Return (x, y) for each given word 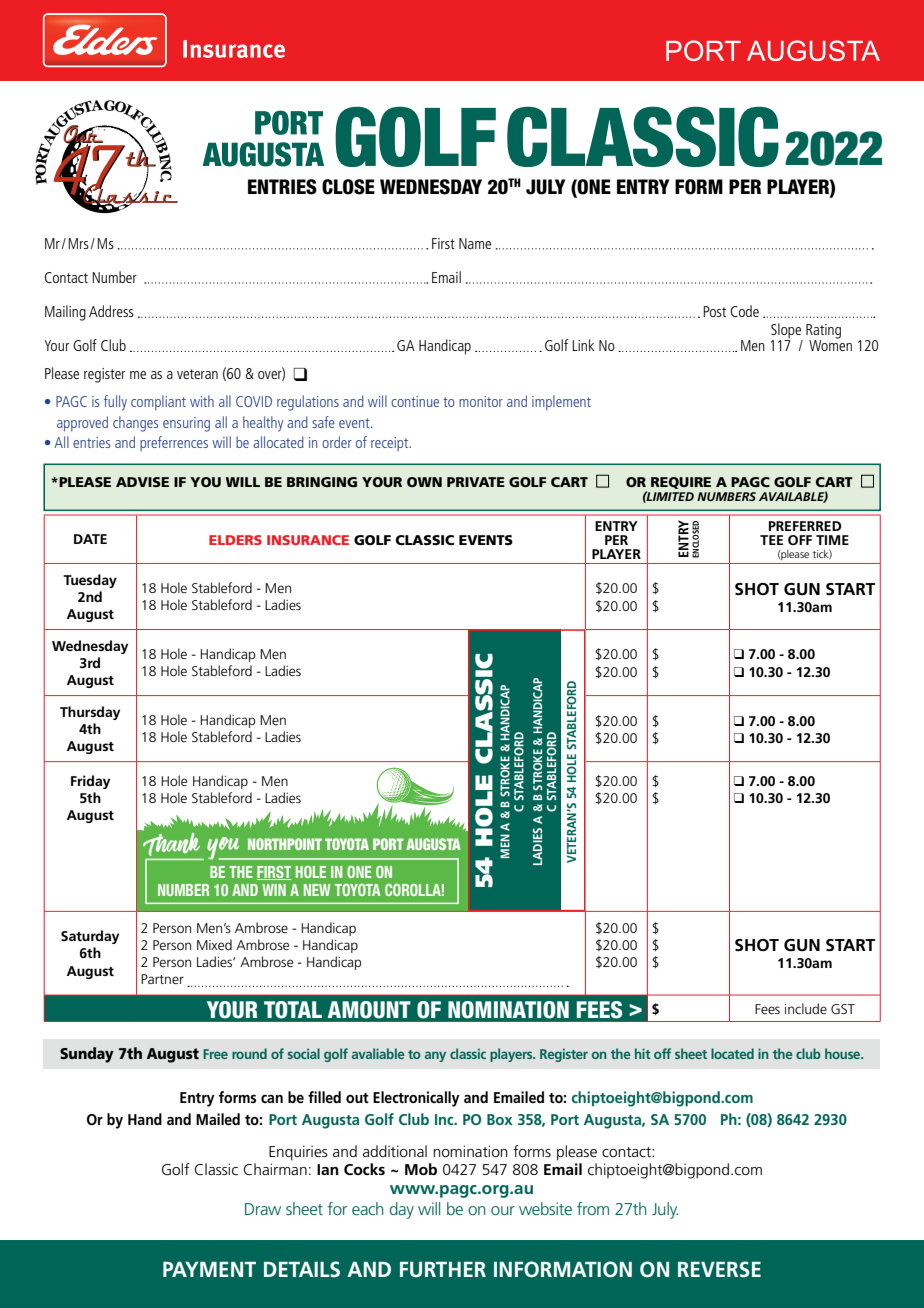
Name (475, 243)
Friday (90, 782)
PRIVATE (476, 482)
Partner (162, 979)
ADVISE (142, 482)
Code (744, 311)
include (806, 1008)
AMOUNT (369, 1010)
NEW (317, 890)
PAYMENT (209, 1269)
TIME (832, 540)
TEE (771, 540)
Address (111, 311)
